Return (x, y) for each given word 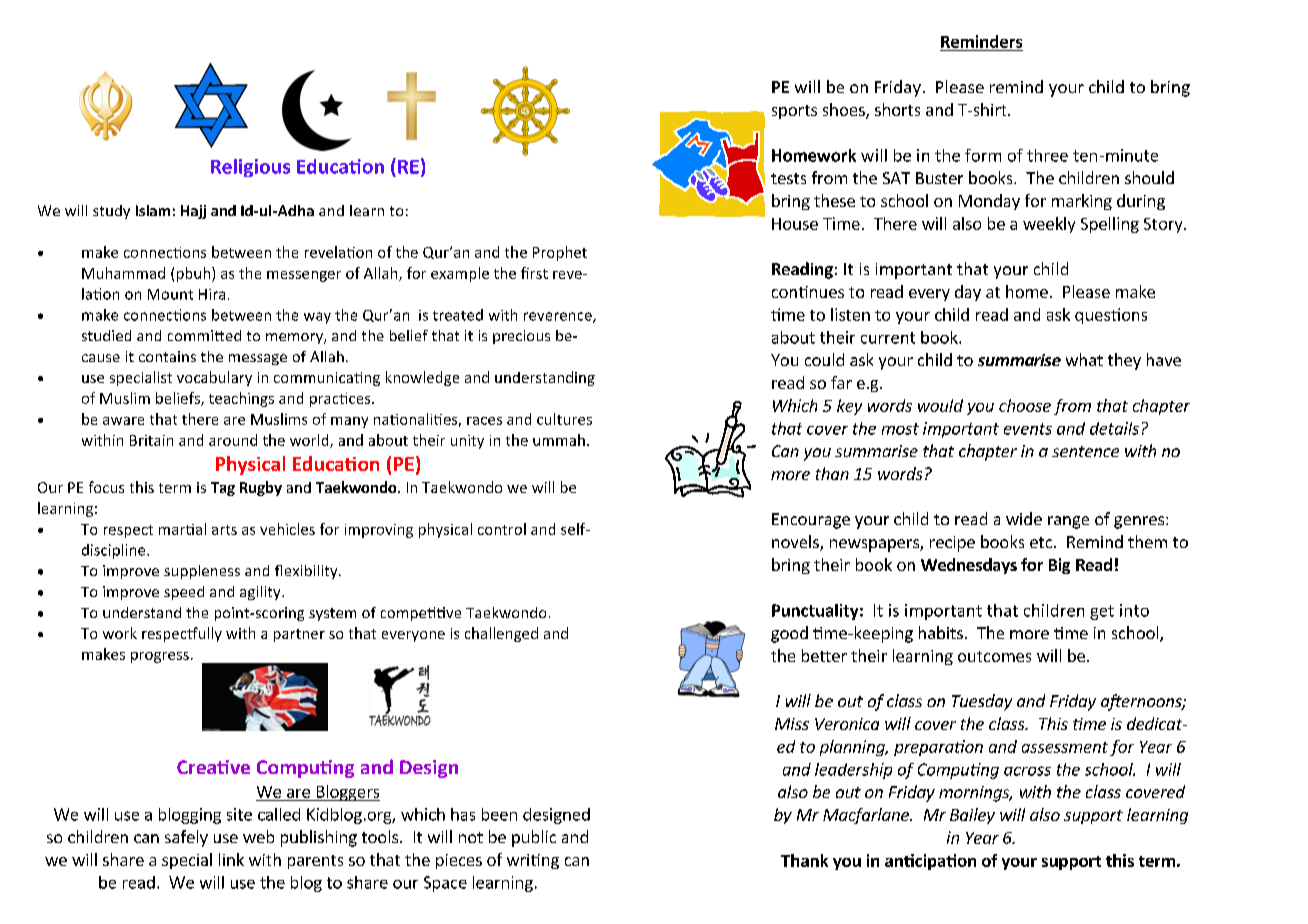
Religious (250, 168)
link (231, 859)
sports (794, 112)
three (1047, 155)
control (502, 529)
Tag (223, 489)
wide (1024, 518)
